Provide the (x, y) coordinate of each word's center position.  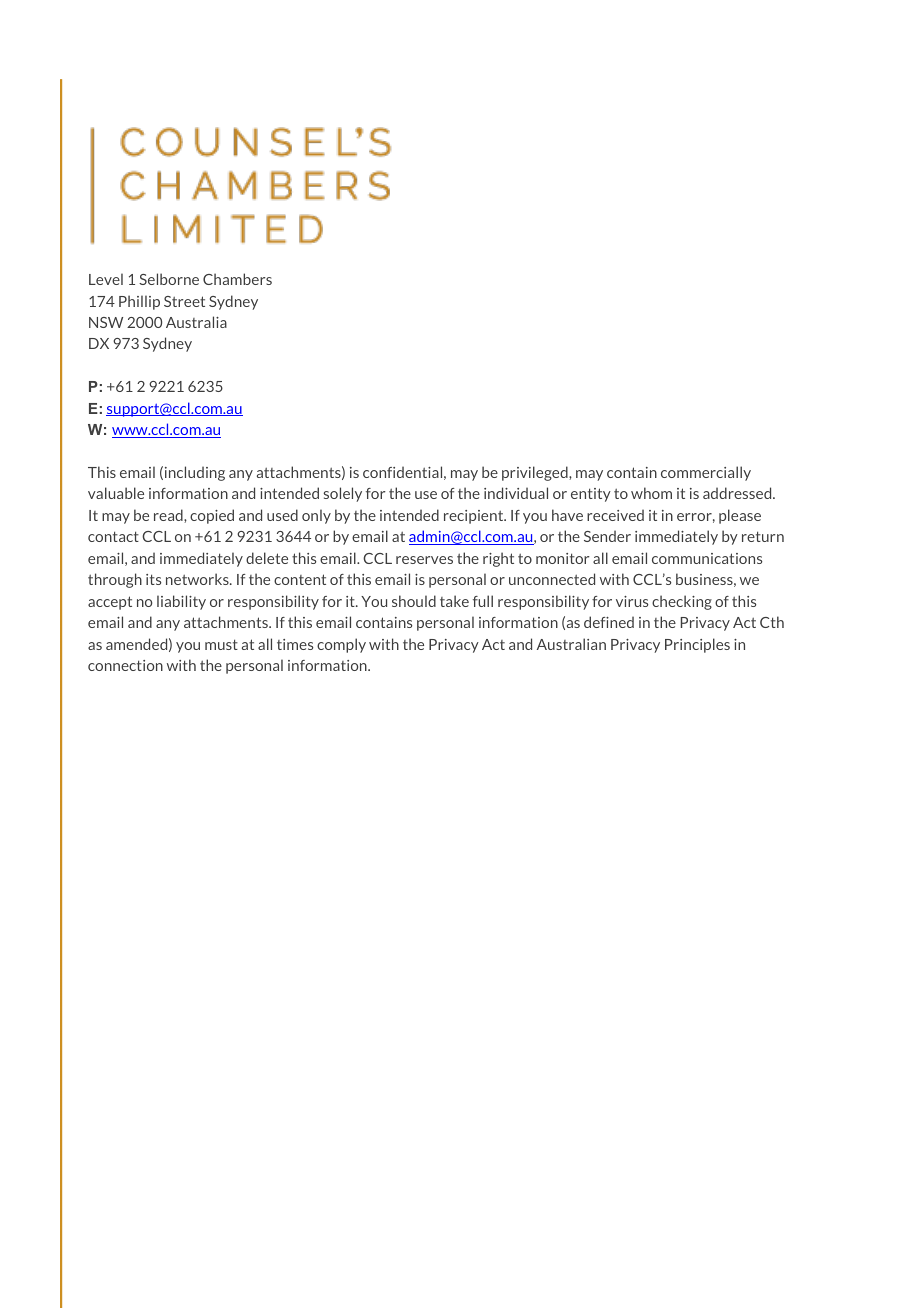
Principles (697, 645)
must (221, 644)
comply (341, 645)
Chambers (237, 279)
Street (184, 301)
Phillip (139, 302)
